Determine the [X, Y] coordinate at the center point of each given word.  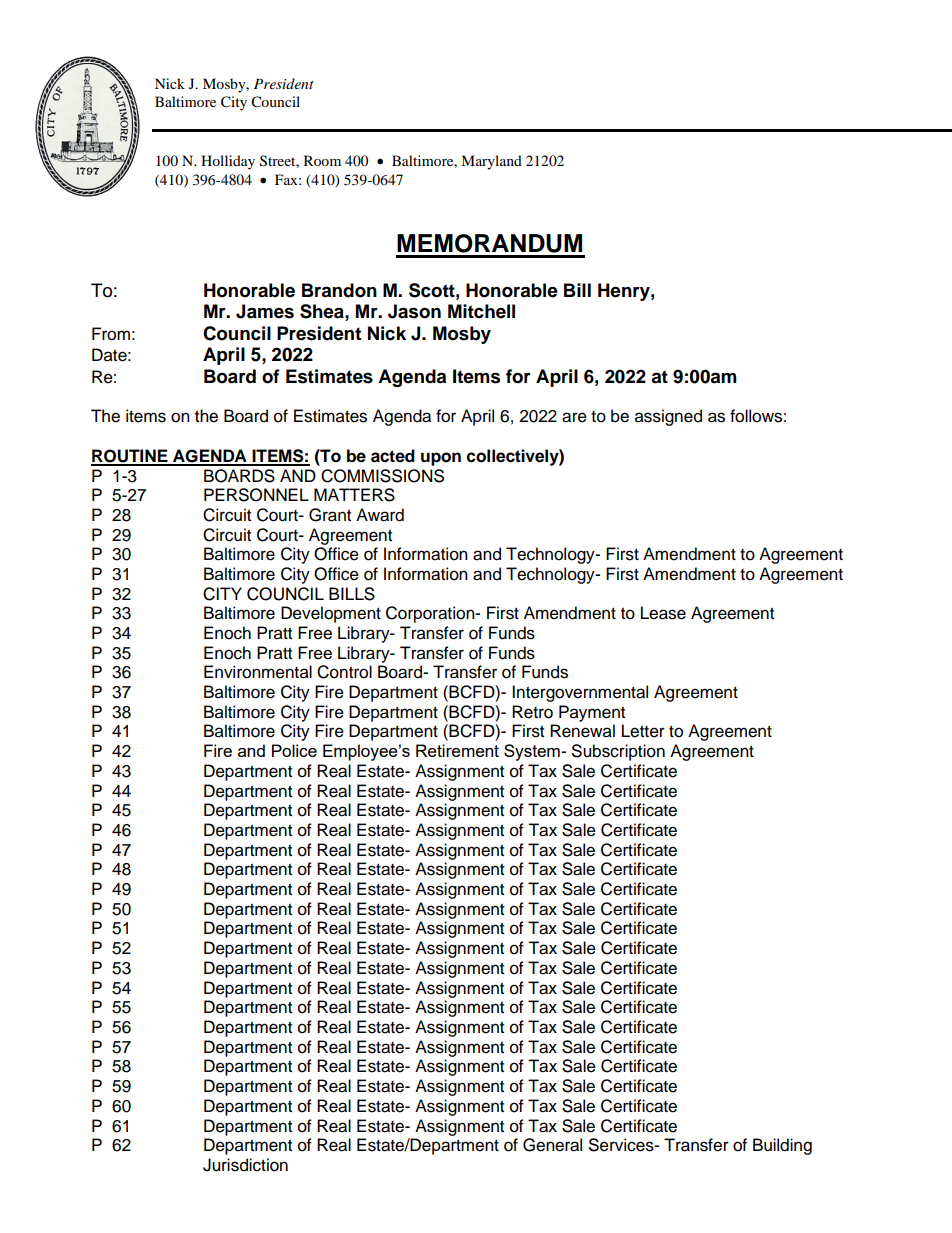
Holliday [228, 162]
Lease [663, 613]
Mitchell [481, 311]
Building [782, 1146]
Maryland [491, 162]
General [552, 1145]
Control [344, 672]
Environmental [258, 672]
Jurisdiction [245, 1165]
